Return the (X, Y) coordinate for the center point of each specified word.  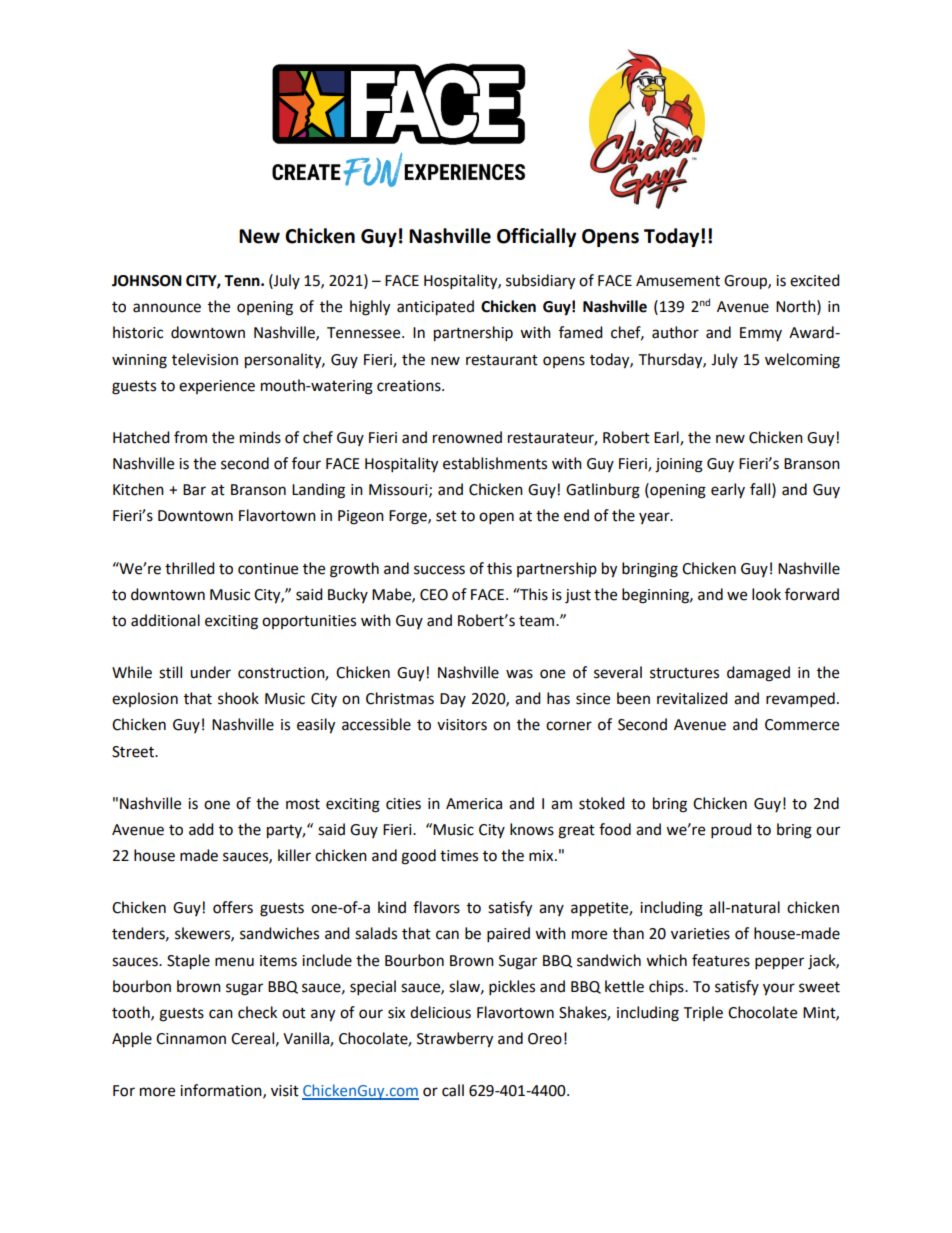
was (519, 674)
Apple (132, 1040)
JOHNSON (147, 281)
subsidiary (540, 282)
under (210, 672)
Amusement (678, 281)
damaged (758, 674)
